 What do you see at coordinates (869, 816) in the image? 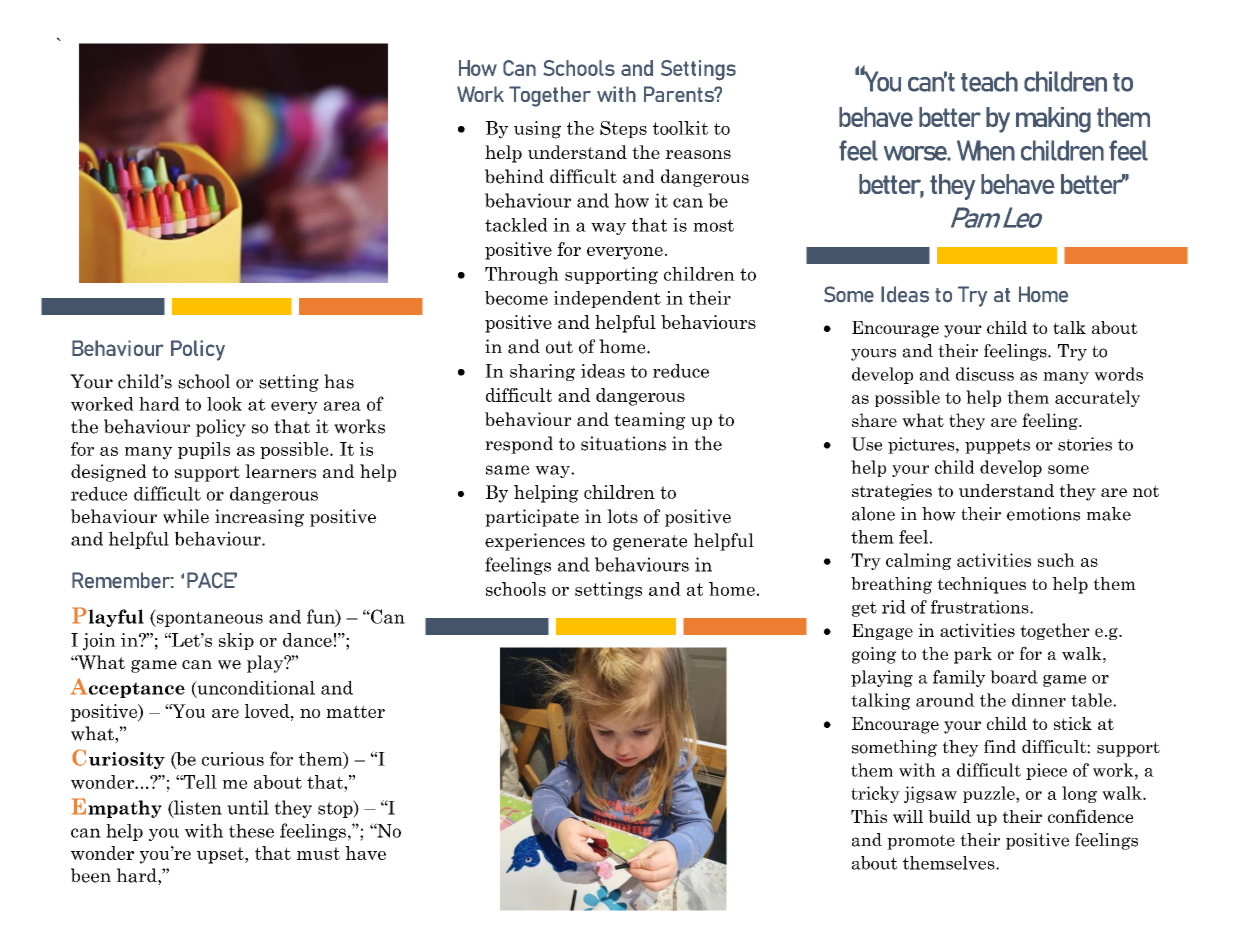
I see `This` at bounding box center [869, 816].
